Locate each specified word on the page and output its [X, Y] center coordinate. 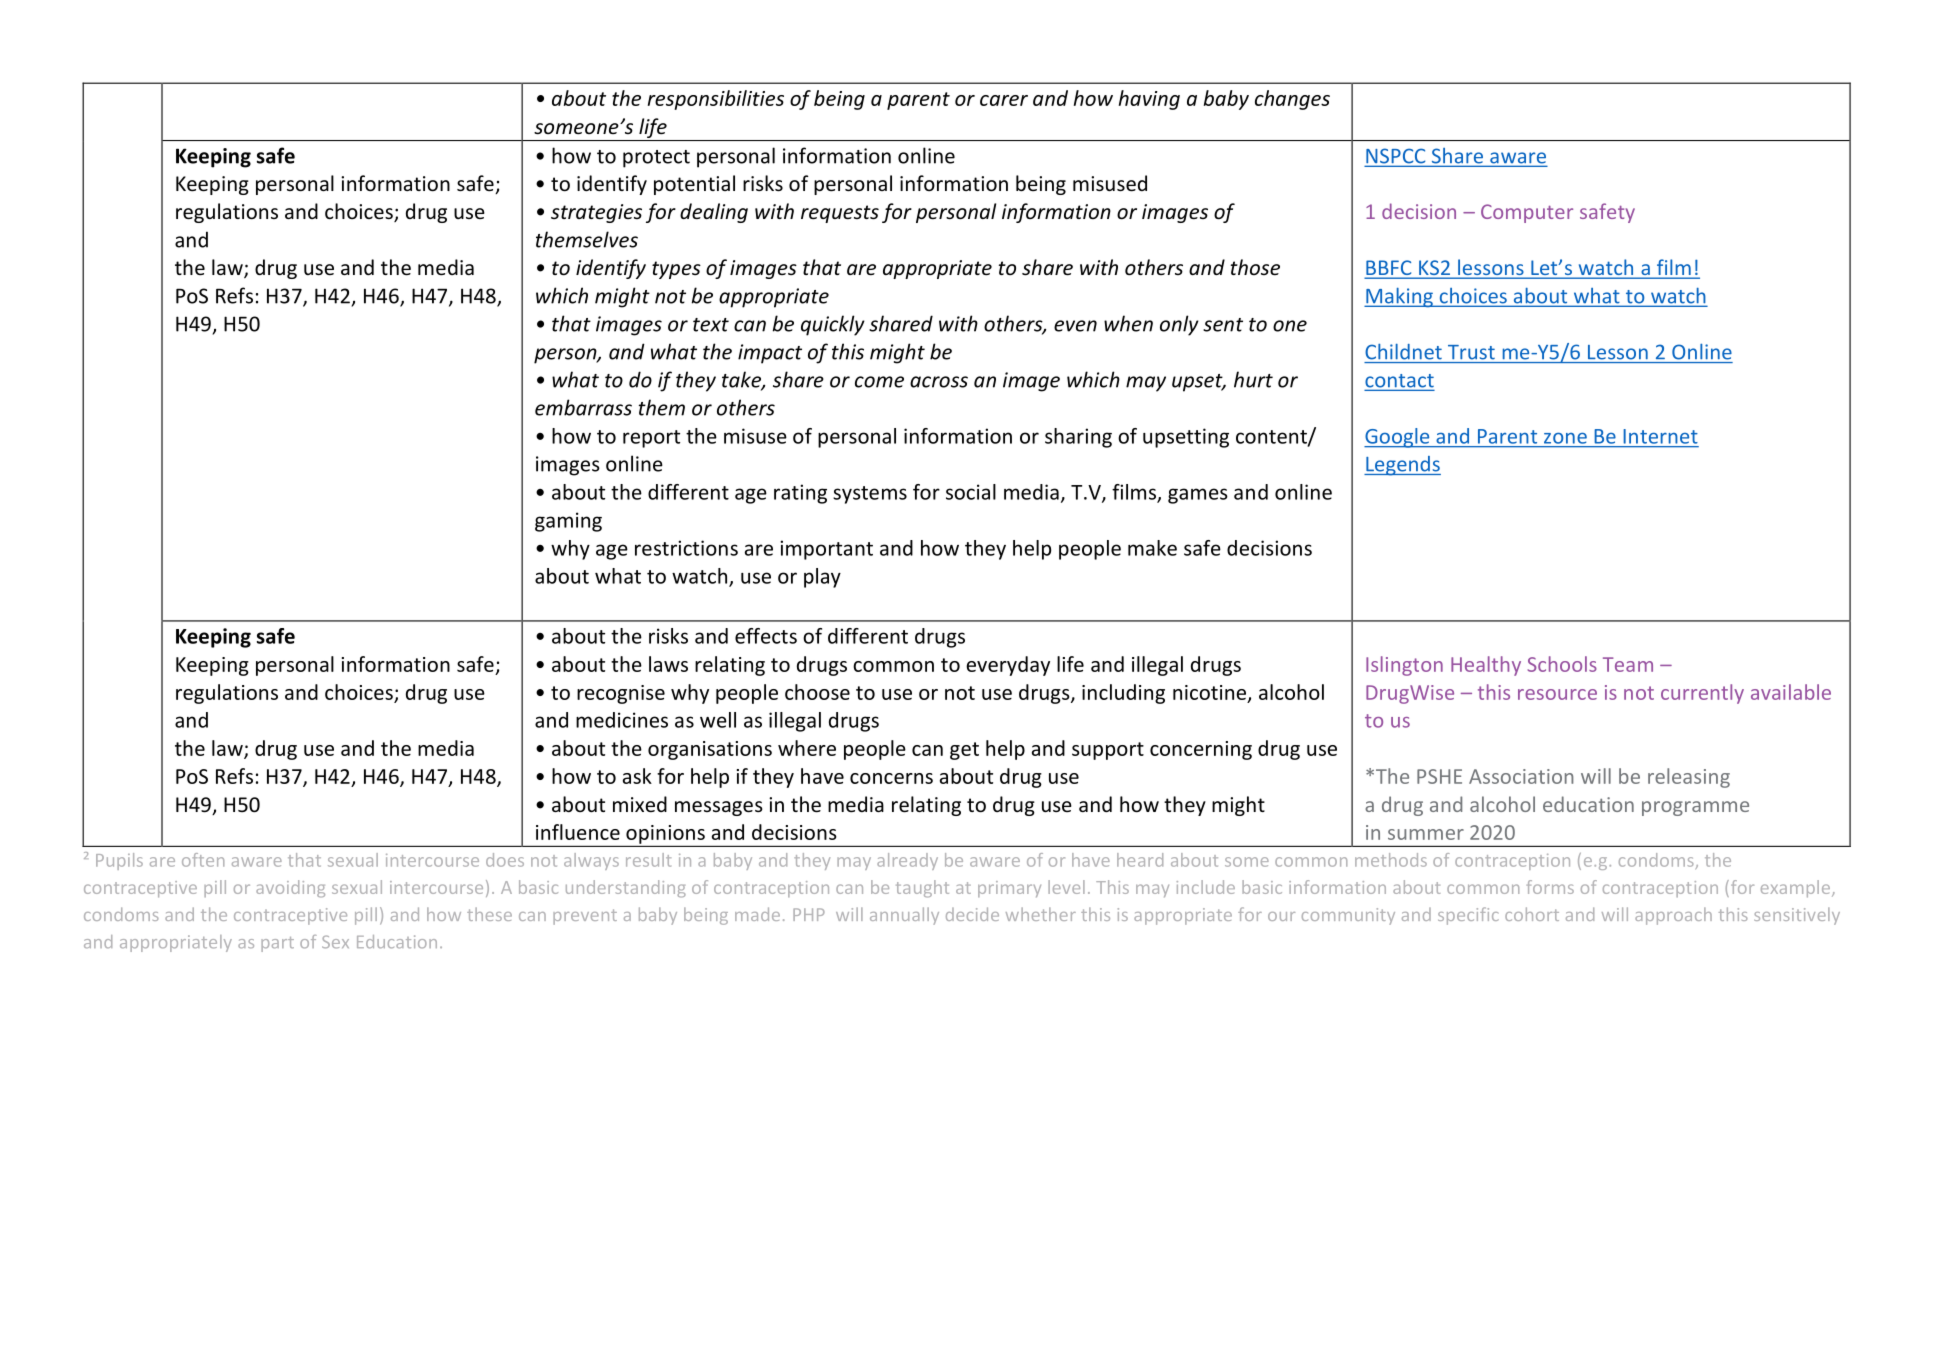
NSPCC [1396, 157]
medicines [622, 720]
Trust [1471, 352]
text [711, 325]
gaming [568, 522]
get [964, 751]
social [971, 492]
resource [1557, 694]
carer [1004, 100]
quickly [833, 325]
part [277, 944]
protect [656, 159]
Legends [1402, 466]
